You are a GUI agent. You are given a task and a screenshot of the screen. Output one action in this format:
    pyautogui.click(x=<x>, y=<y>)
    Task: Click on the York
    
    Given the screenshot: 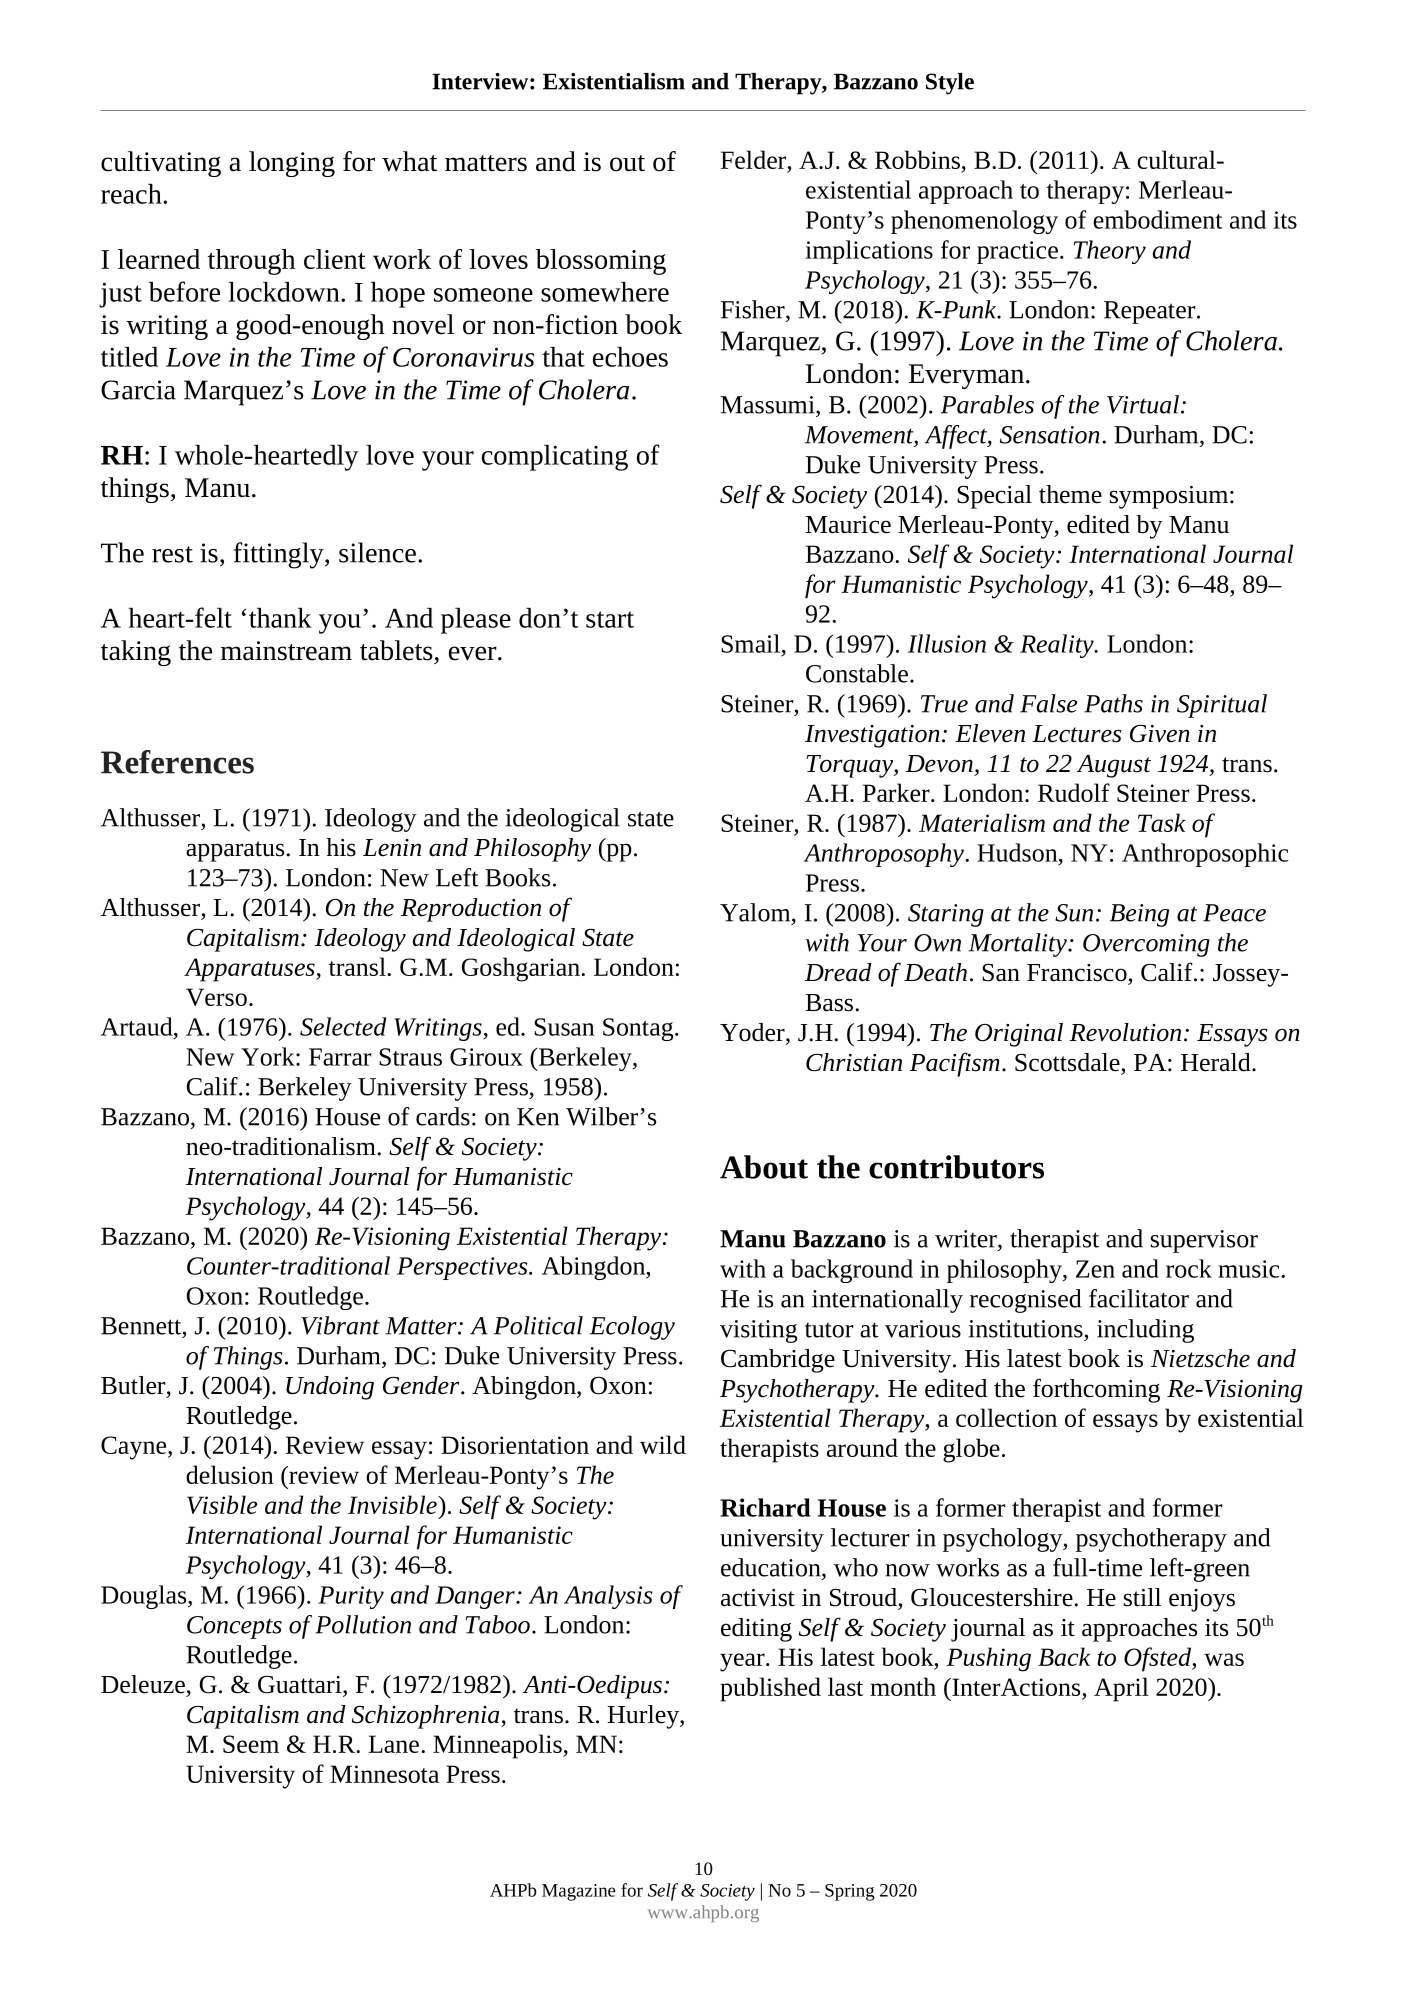 What is the action you would take?
    pyautogui.click(x=269, y=1056)
